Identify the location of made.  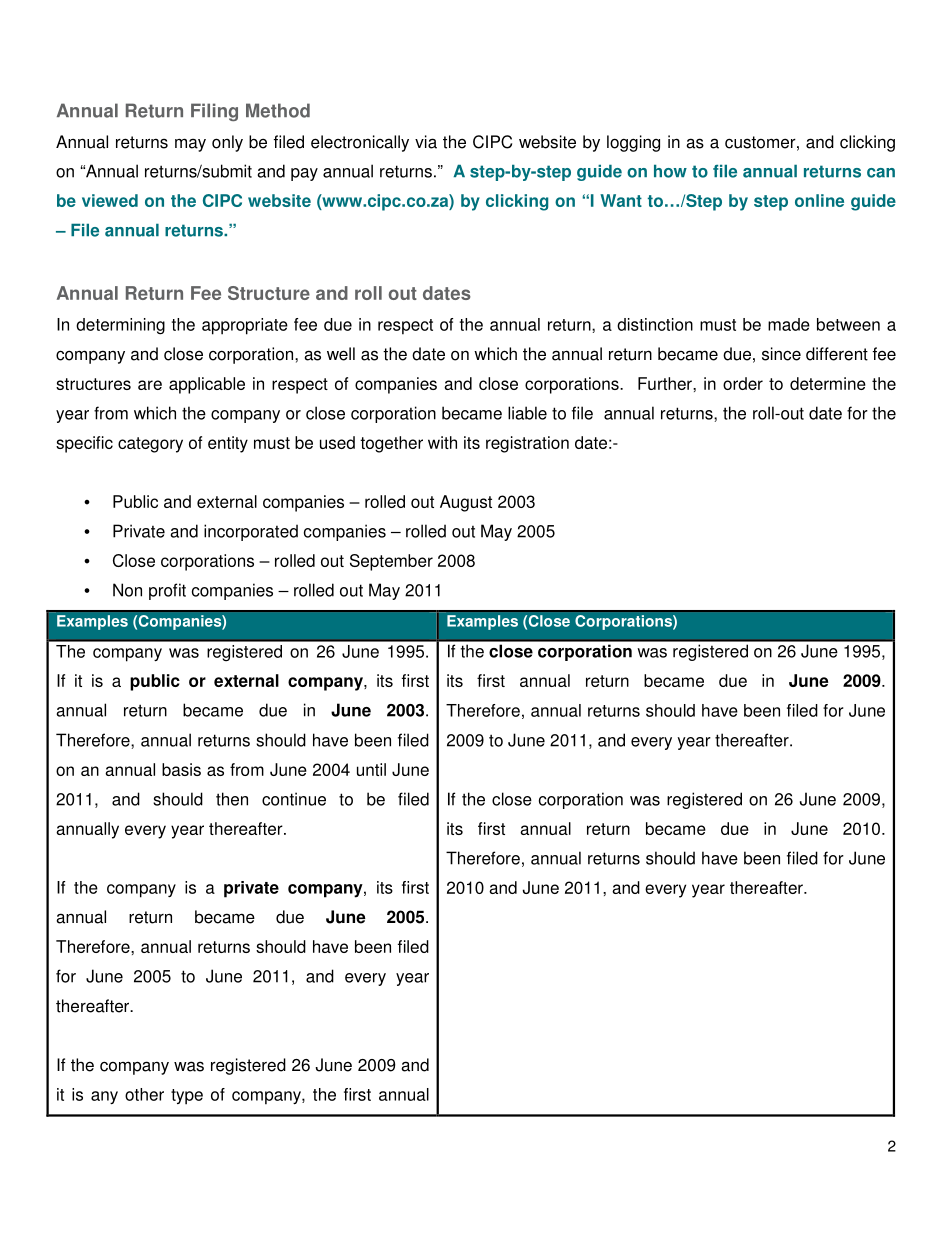
(789, 324).
